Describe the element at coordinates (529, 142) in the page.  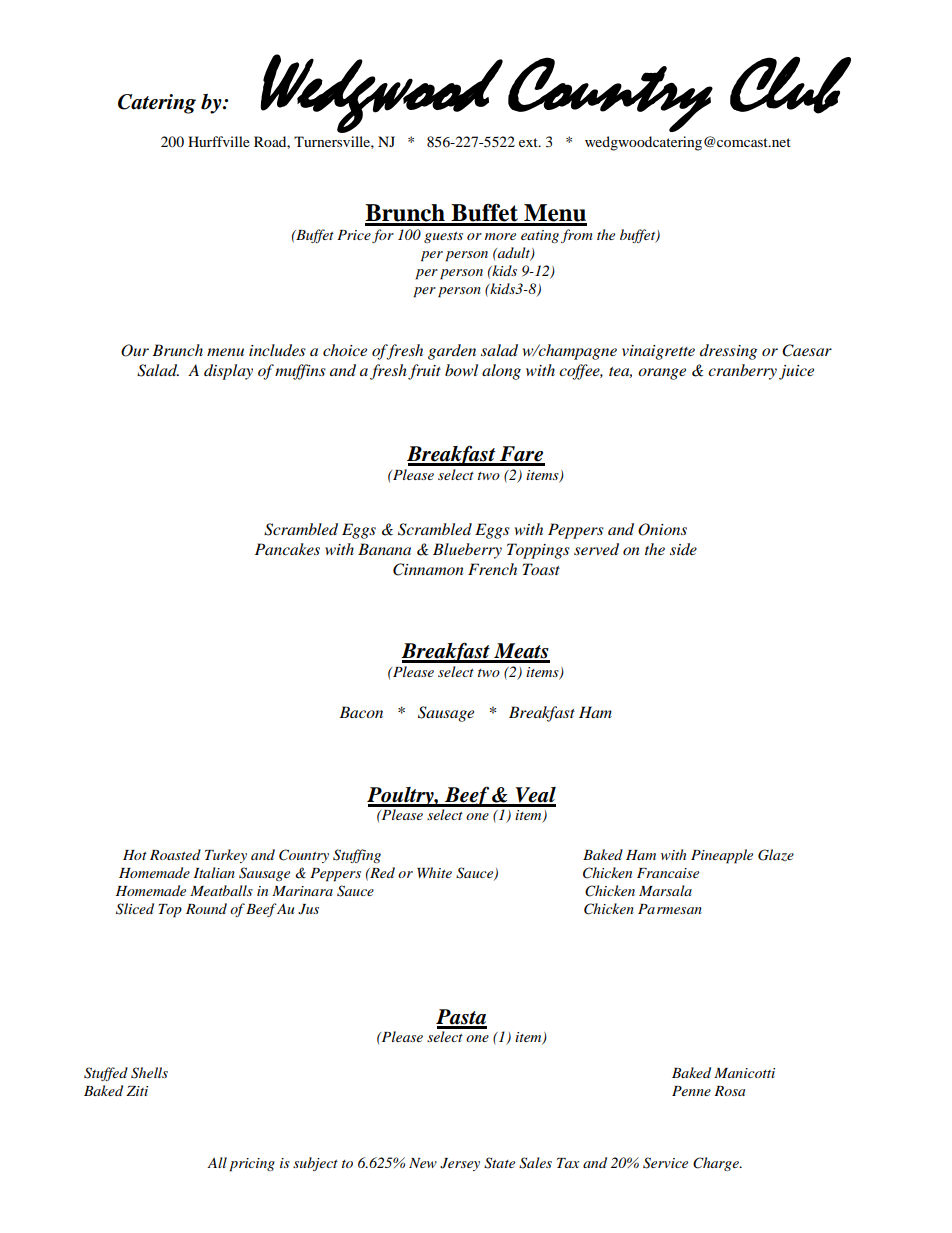
I see `ext` at that location.
